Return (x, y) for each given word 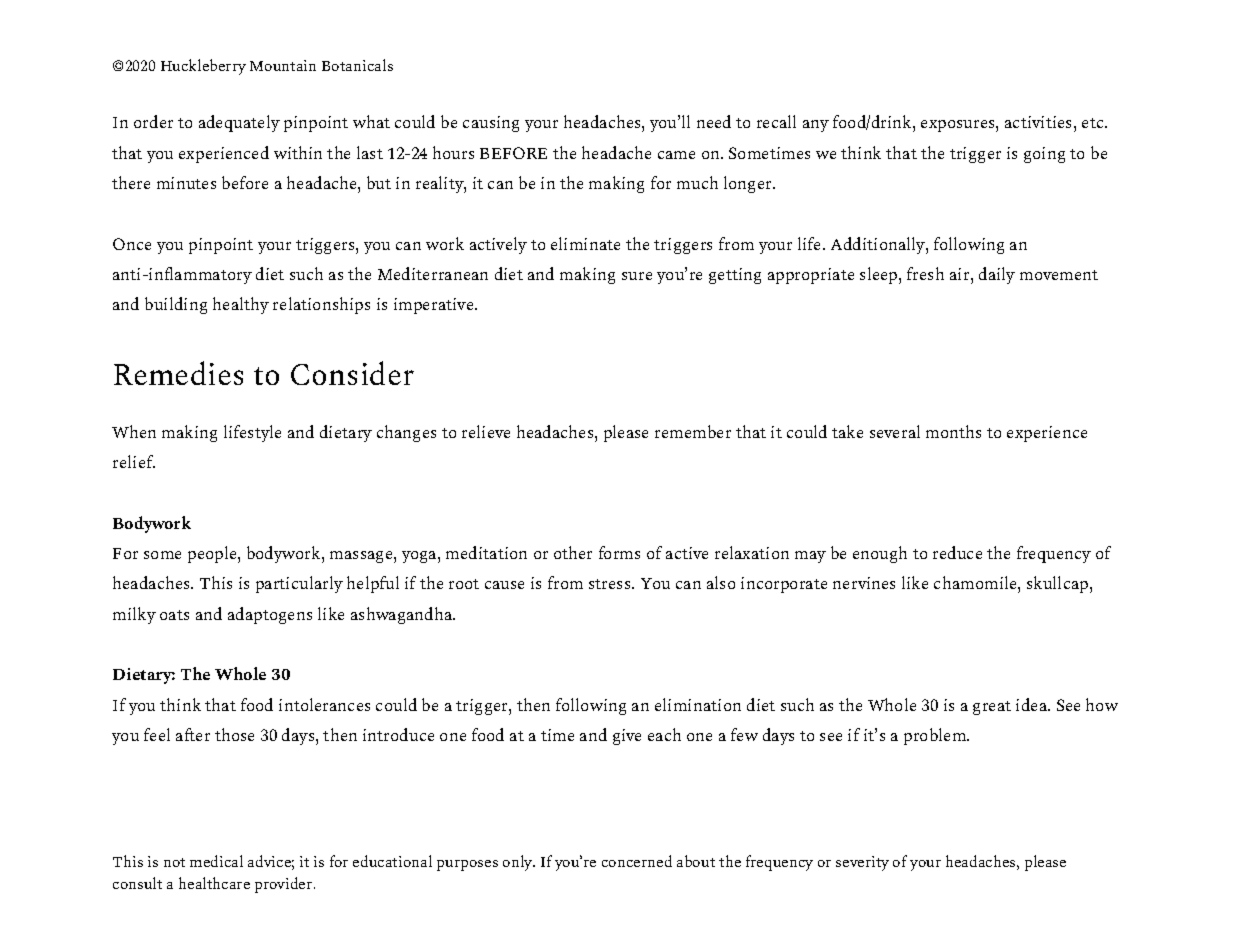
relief (134, 461)
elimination (698, 704)
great (992, 708)
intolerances (324, 704)
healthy (241, 305)
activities (1038, 122)
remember (693, 431)
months (953, 431)
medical (216, 861)
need (714, 121)
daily (997, 275)
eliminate (585, 243)
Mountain (283, 65)
